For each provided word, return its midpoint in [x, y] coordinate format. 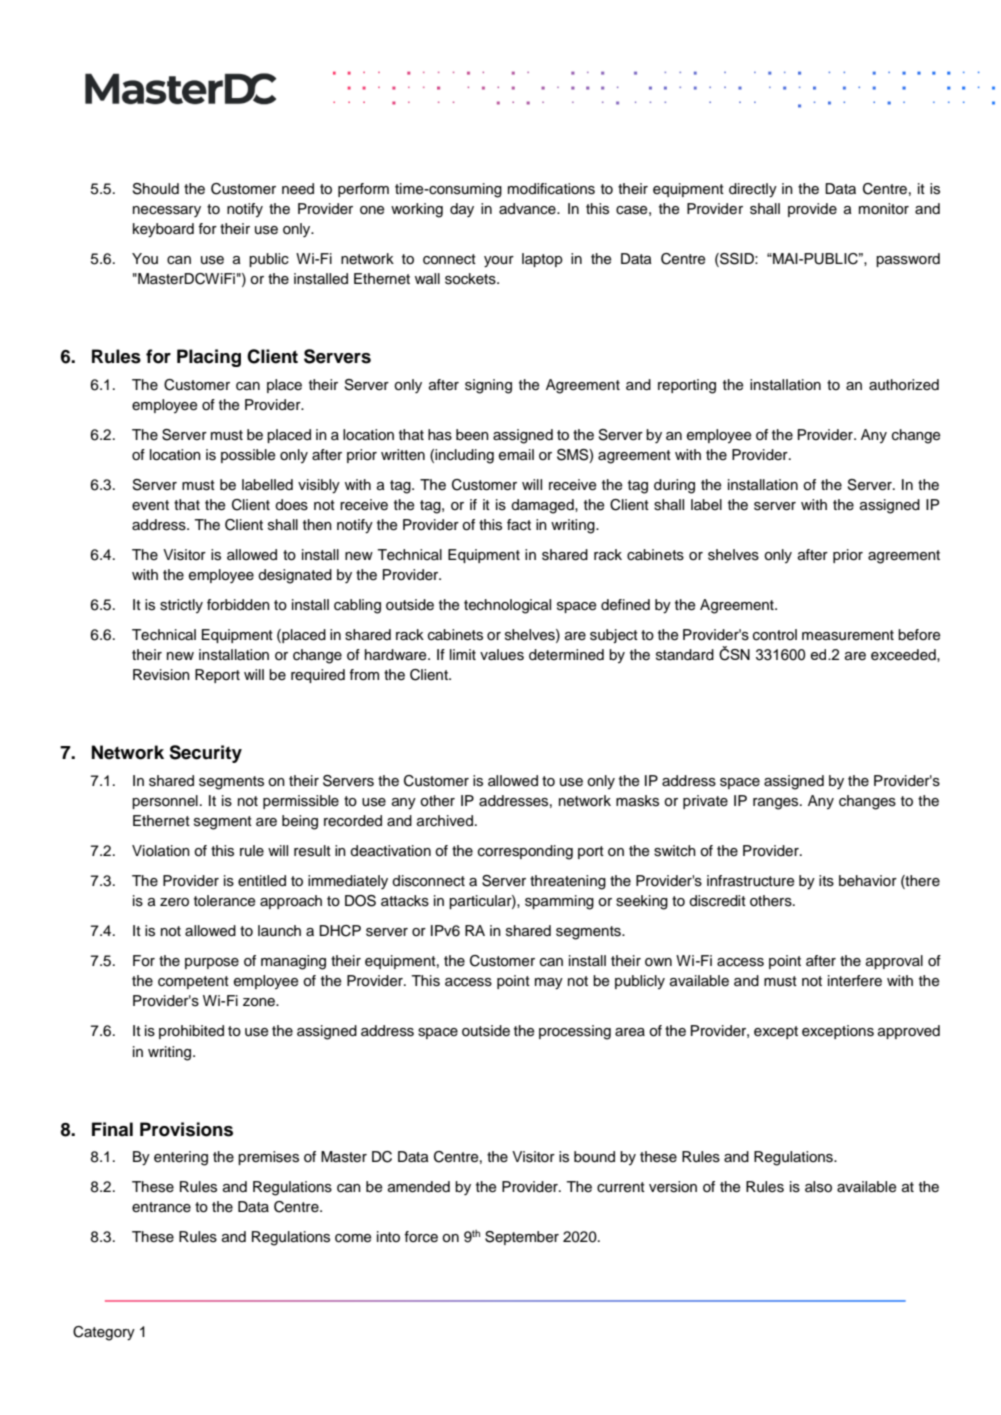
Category [104, 1333]
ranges [777, 804]
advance [528, 209]
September [522, 1238]
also [818, 1187]
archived [445, 821]
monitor [884, 209]
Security [205, 754]
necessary [167, 211]
